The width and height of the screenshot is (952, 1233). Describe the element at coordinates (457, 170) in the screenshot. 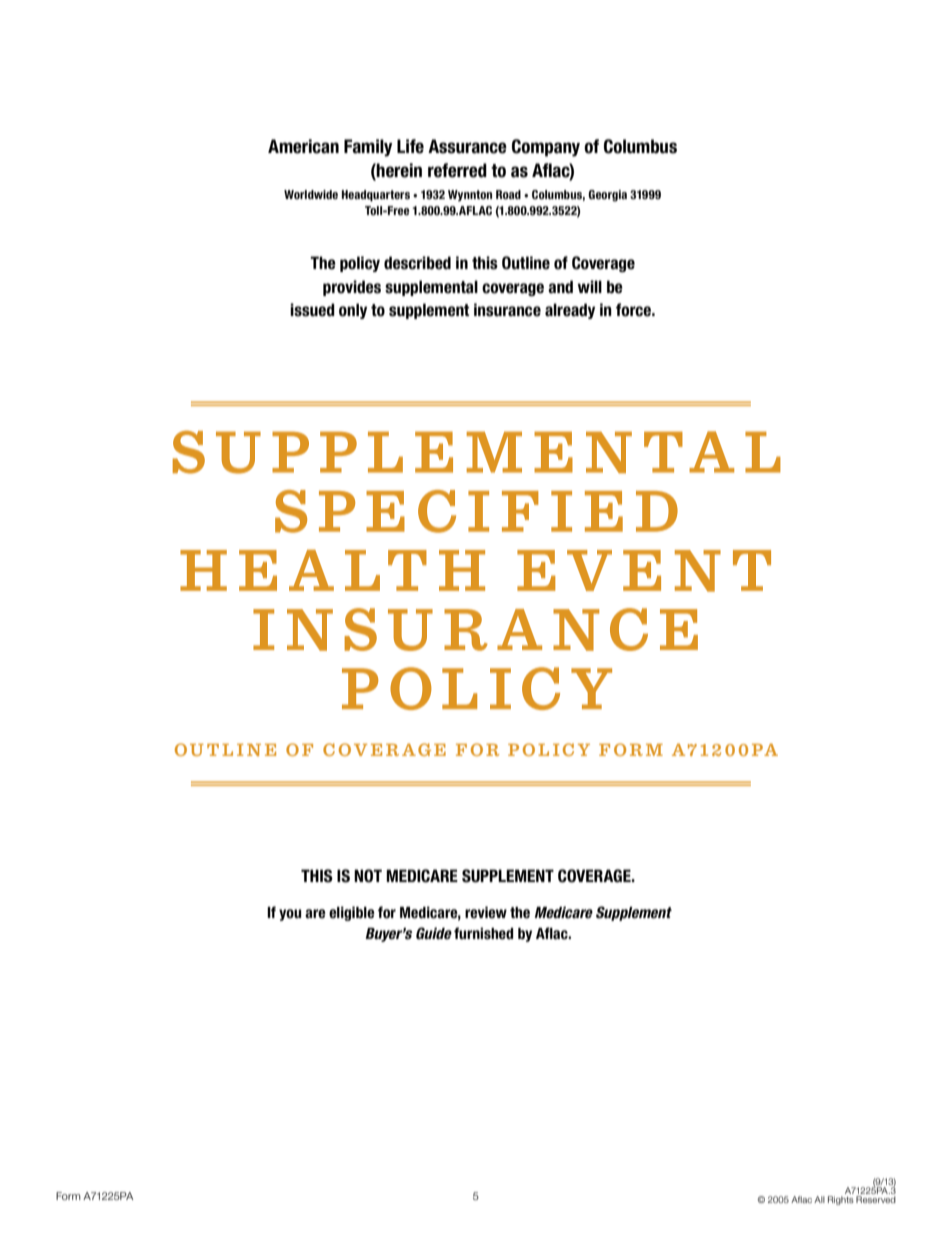

I see `referred` at that location.
